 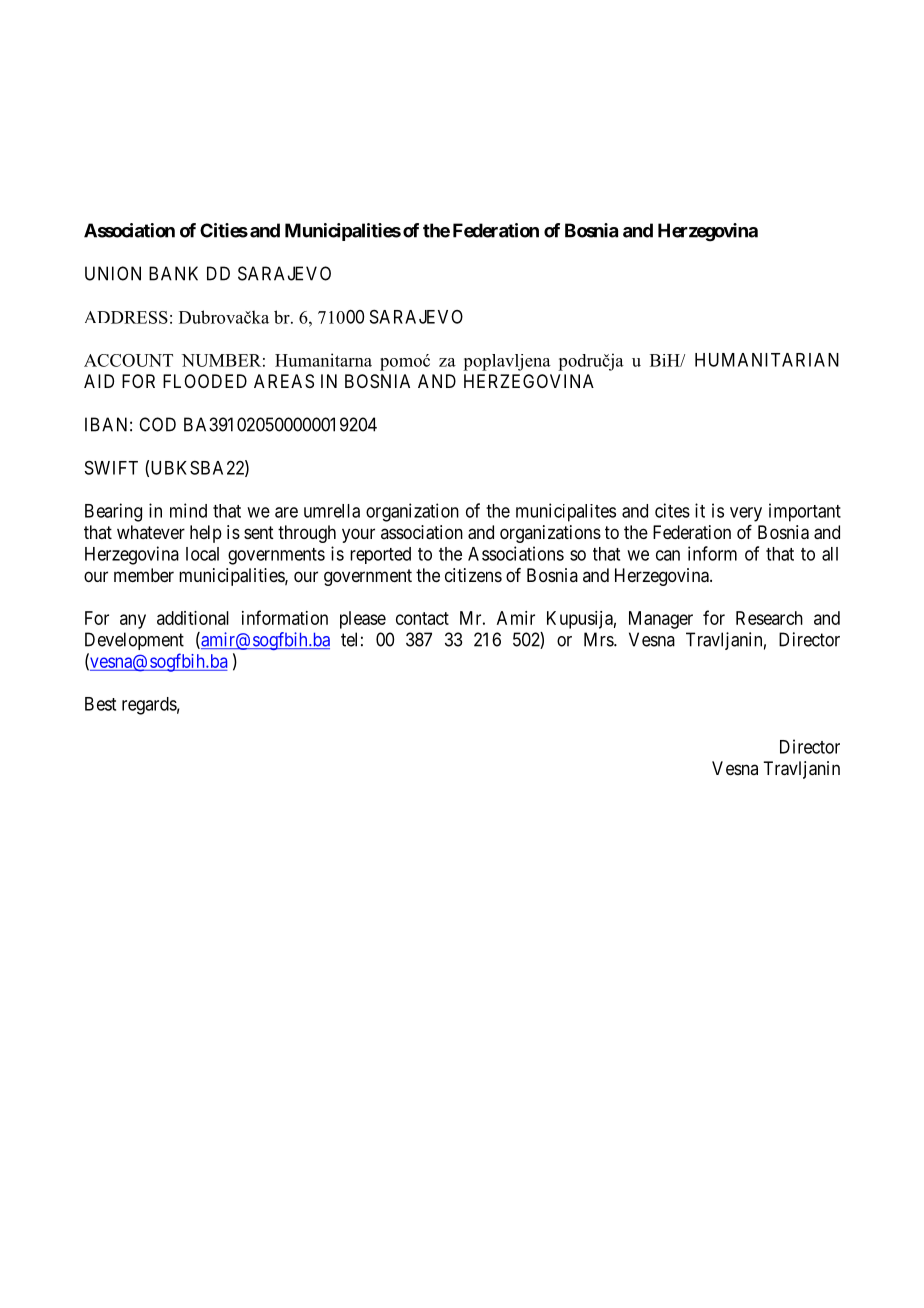 What do you see at coordinates (358, 535) in the document?
I see `your` at bounding box center [358, 535].
